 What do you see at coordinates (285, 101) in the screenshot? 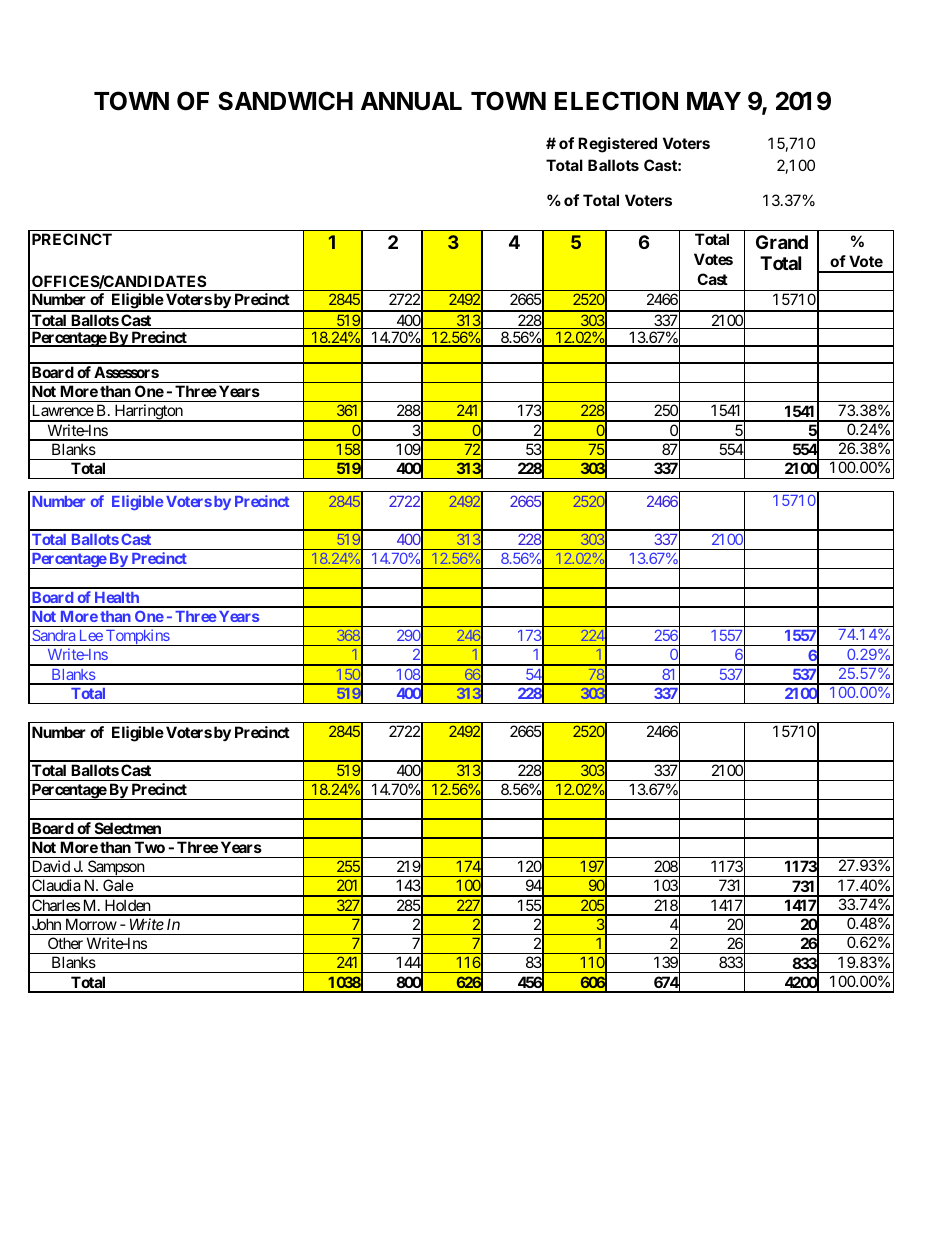
I see `SANDWICH` at bounding box center [285, 101].
